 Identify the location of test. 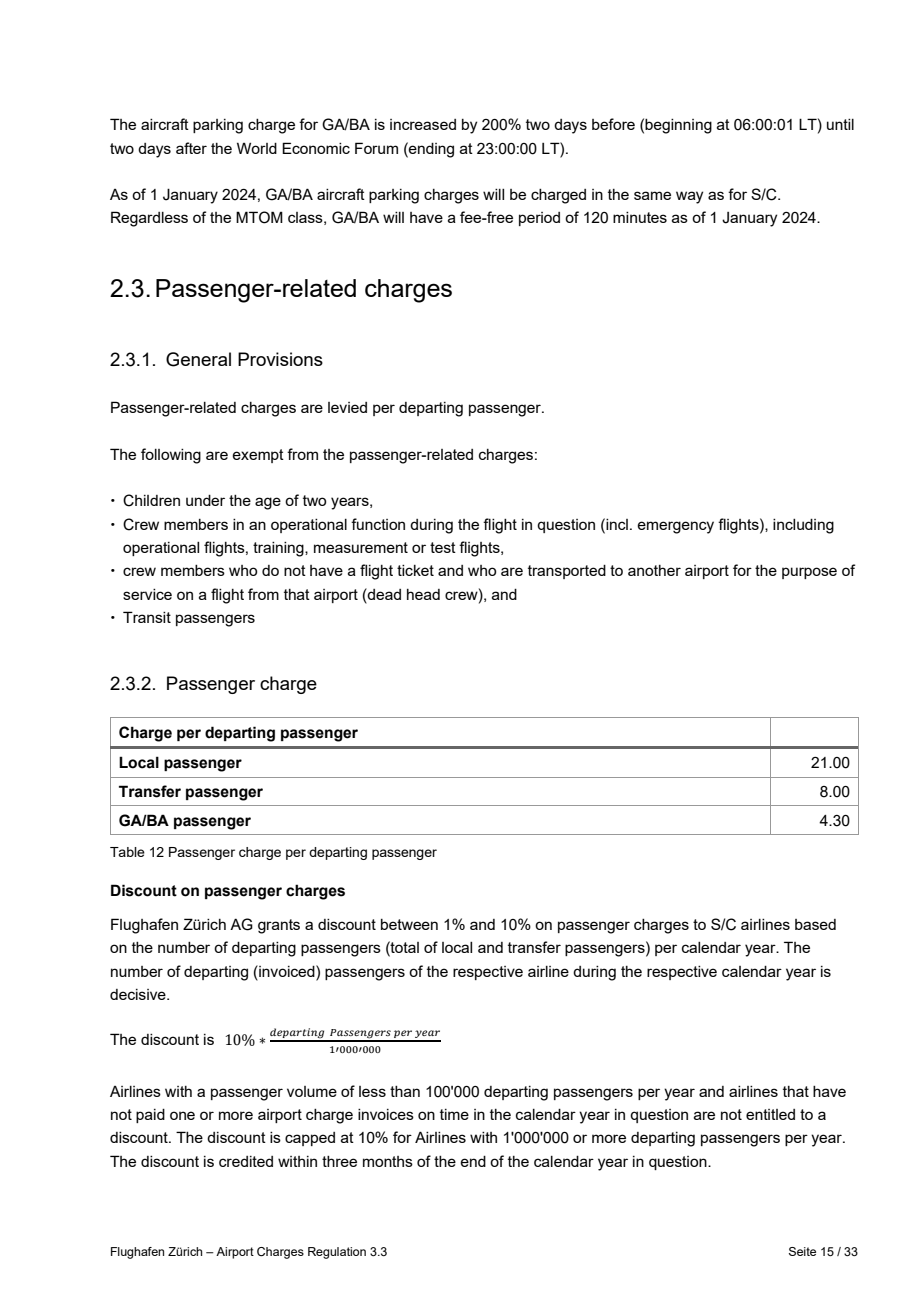
(443, 547).
